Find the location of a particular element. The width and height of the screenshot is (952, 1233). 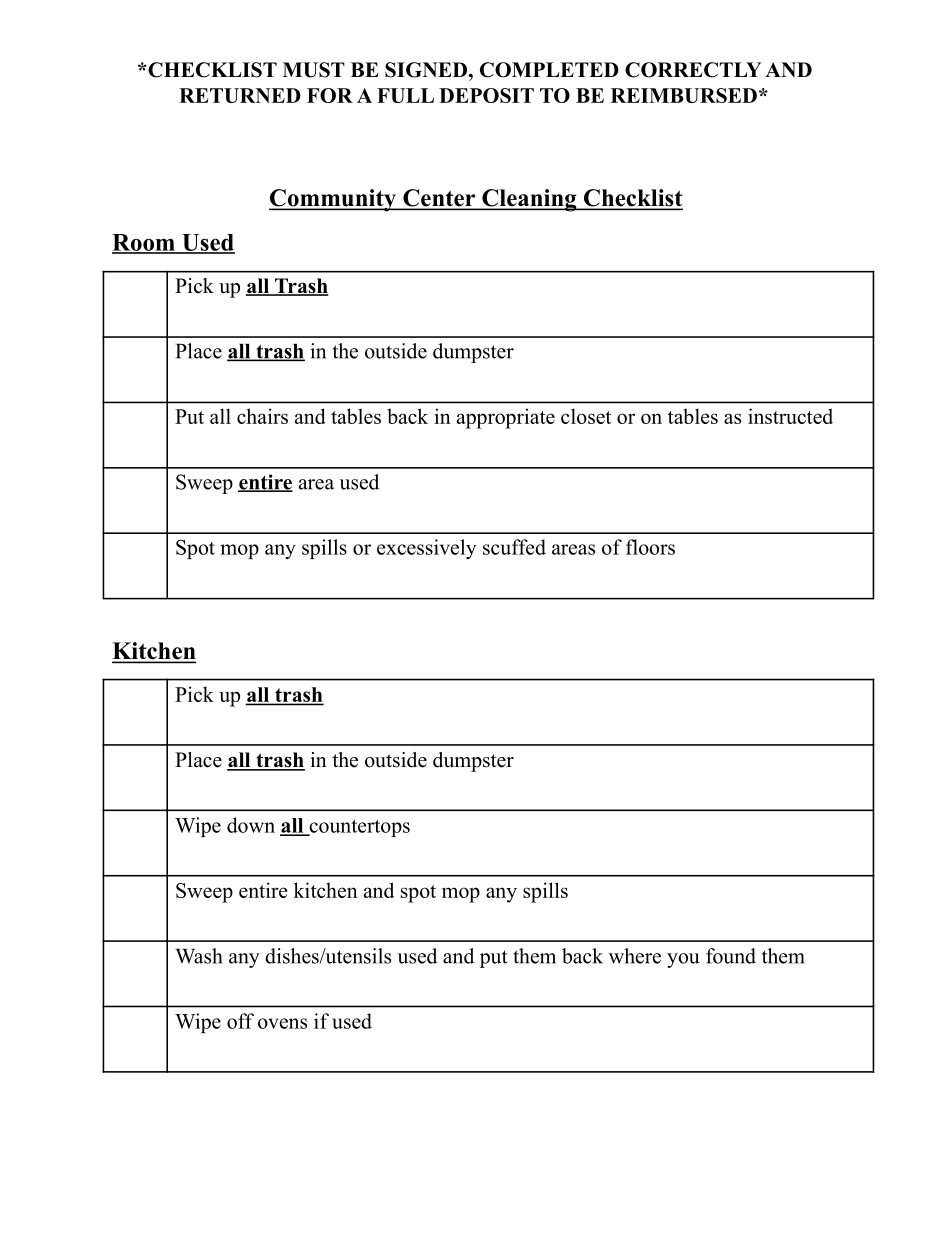

floors is located at coordinates (650, 547).
